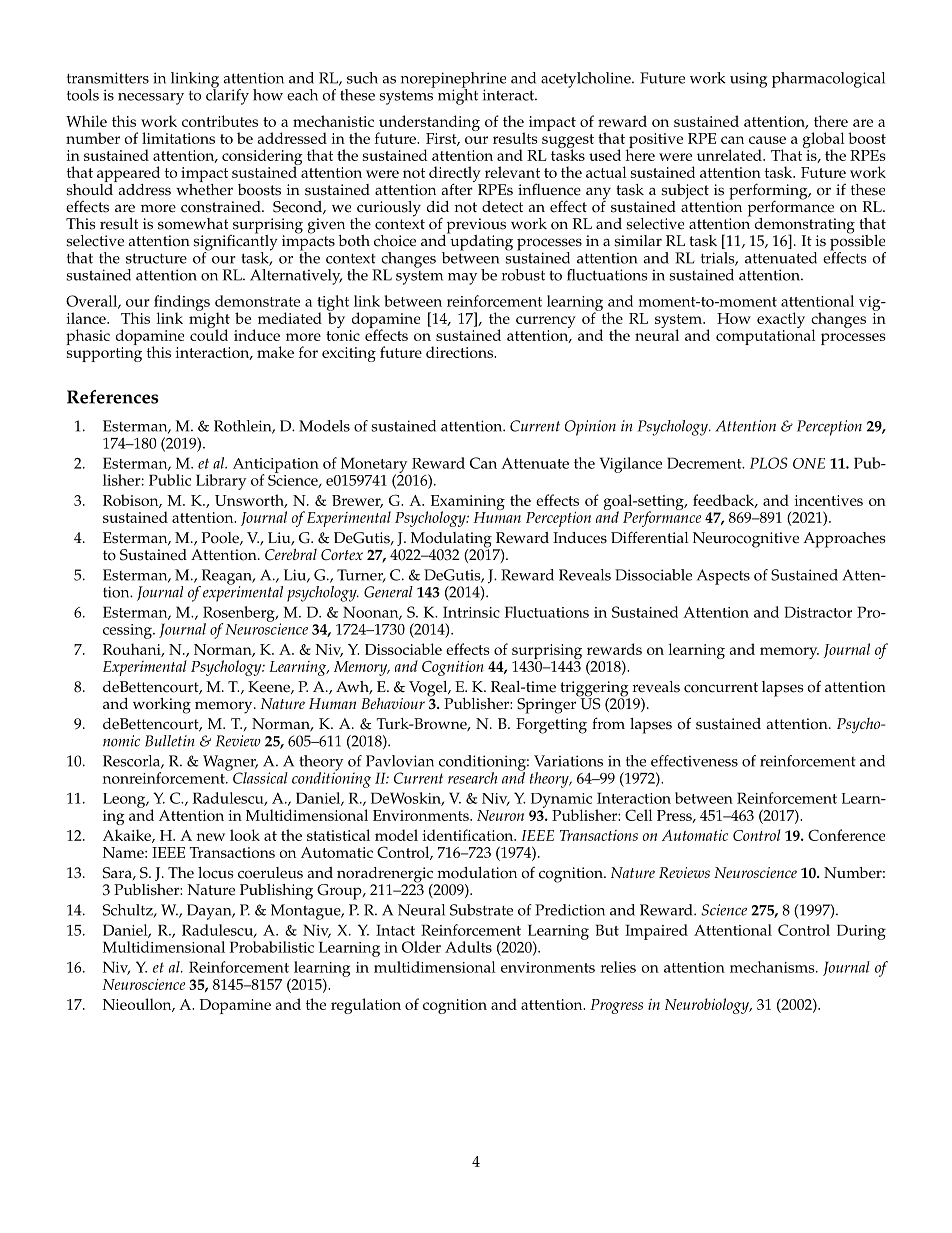 This document has height=1233, width=952. I want to click on Probabilistic, so click(271, 947).
